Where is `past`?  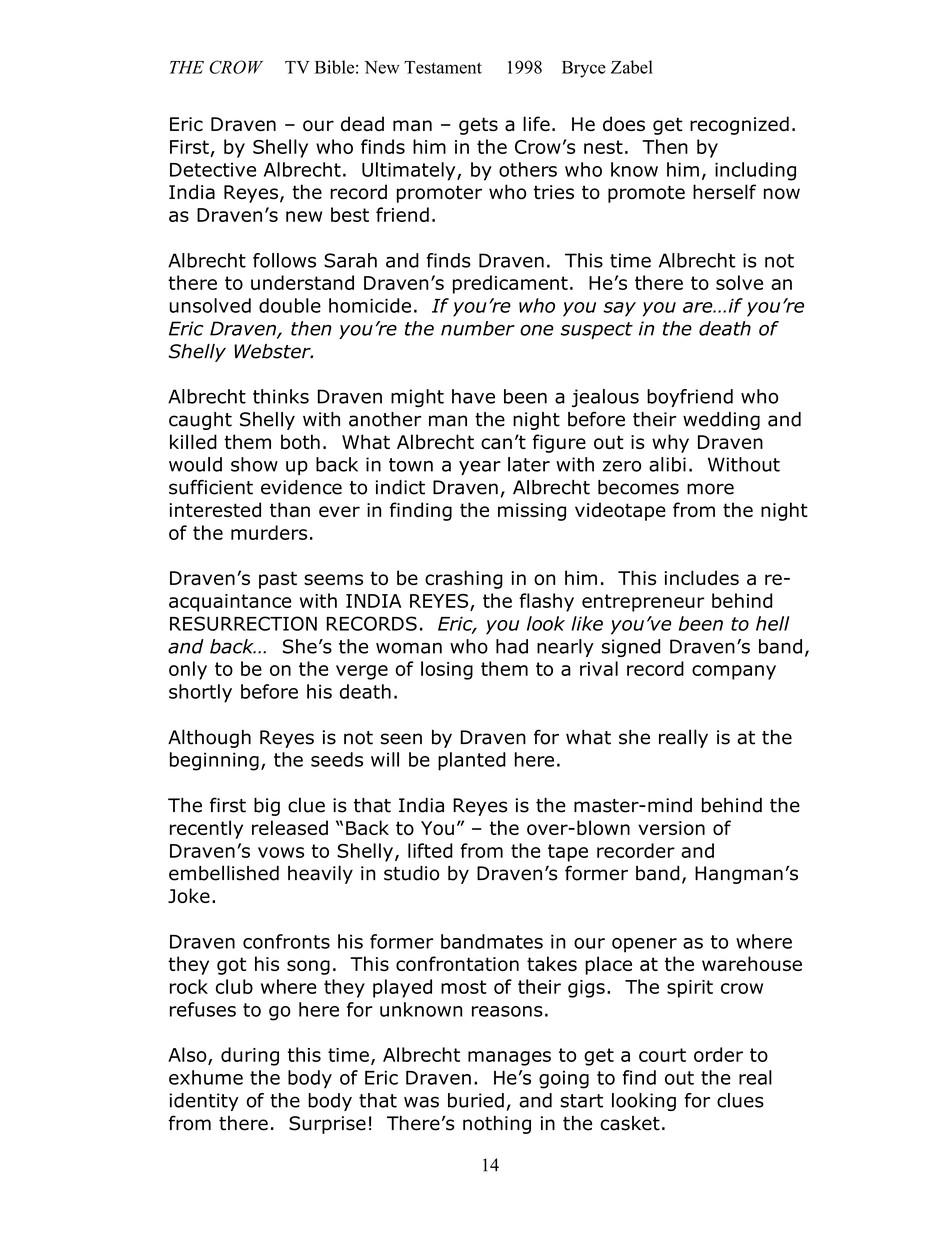
past is located at coordinates (278, 580).
